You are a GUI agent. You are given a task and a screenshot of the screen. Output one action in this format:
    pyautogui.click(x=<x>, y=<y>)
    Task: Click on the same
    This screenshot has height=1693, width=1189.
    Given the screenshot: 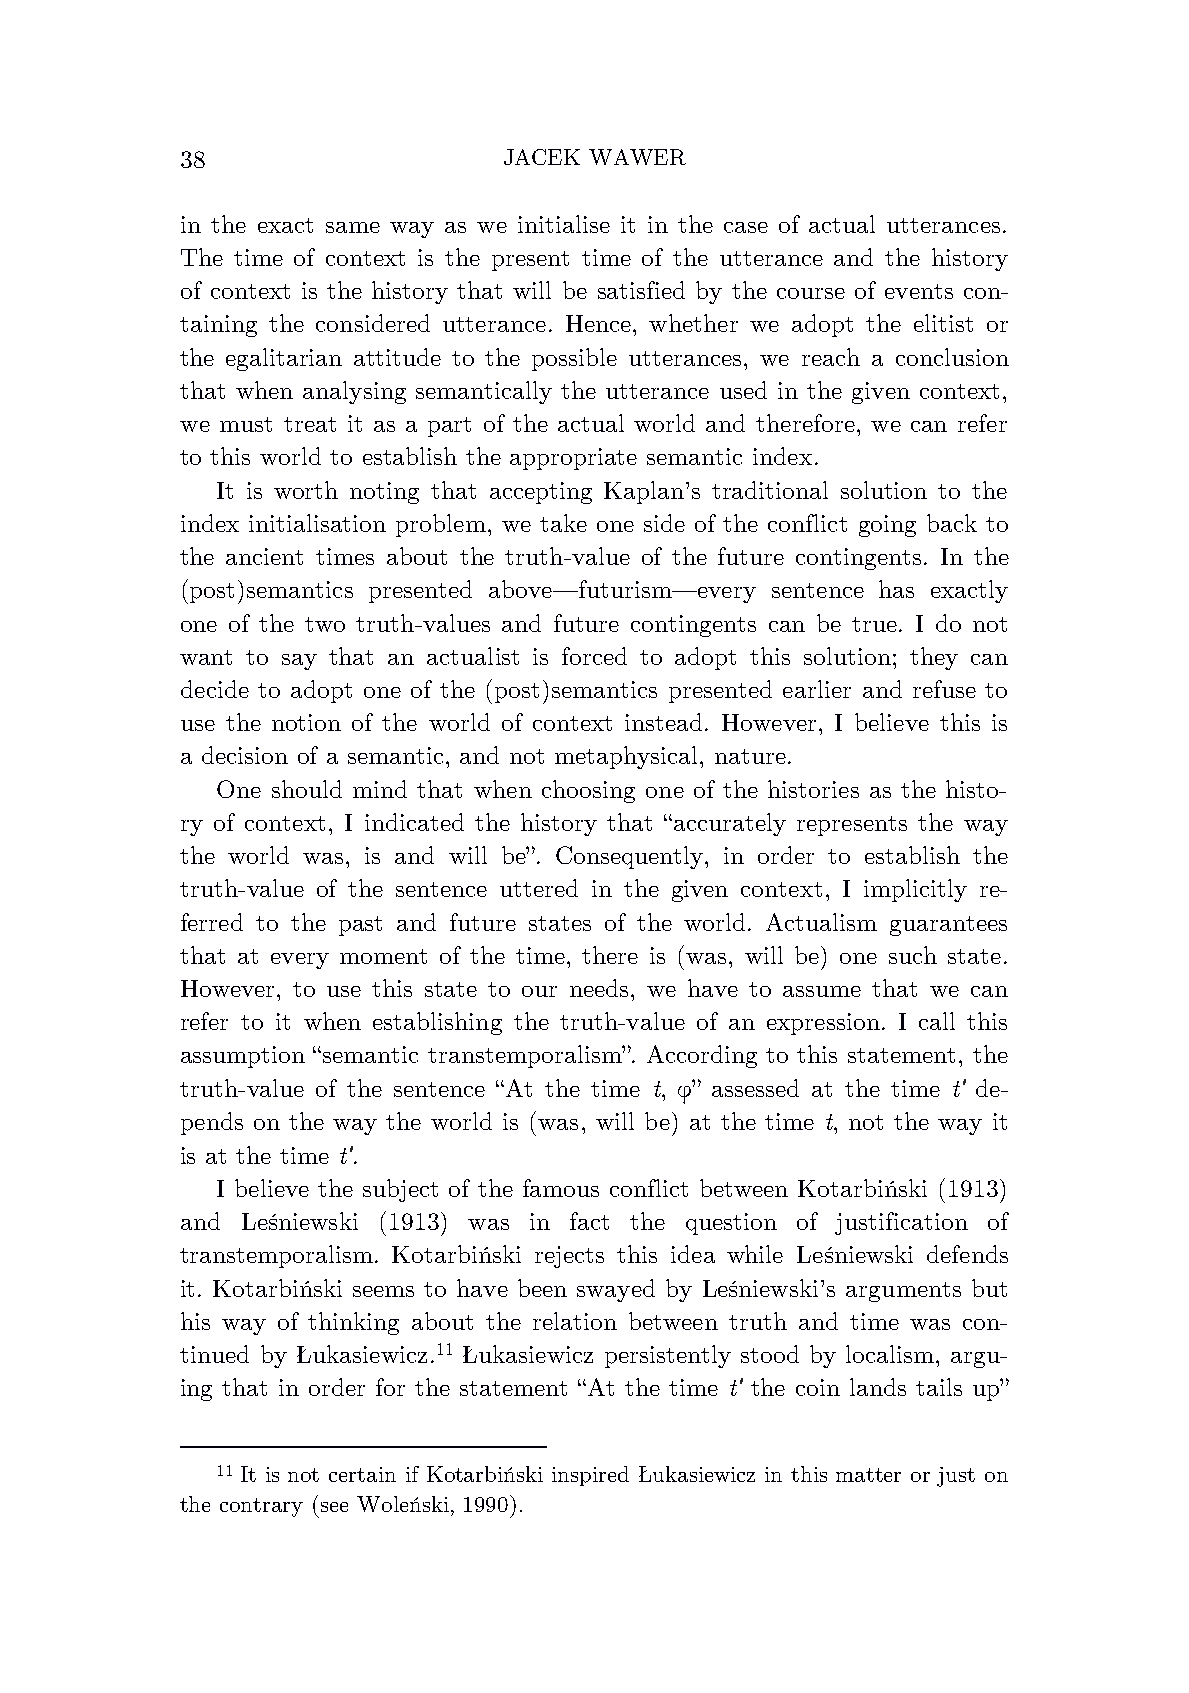 What is the action you would take?
    pyautogui.click(x=353, y=227)
